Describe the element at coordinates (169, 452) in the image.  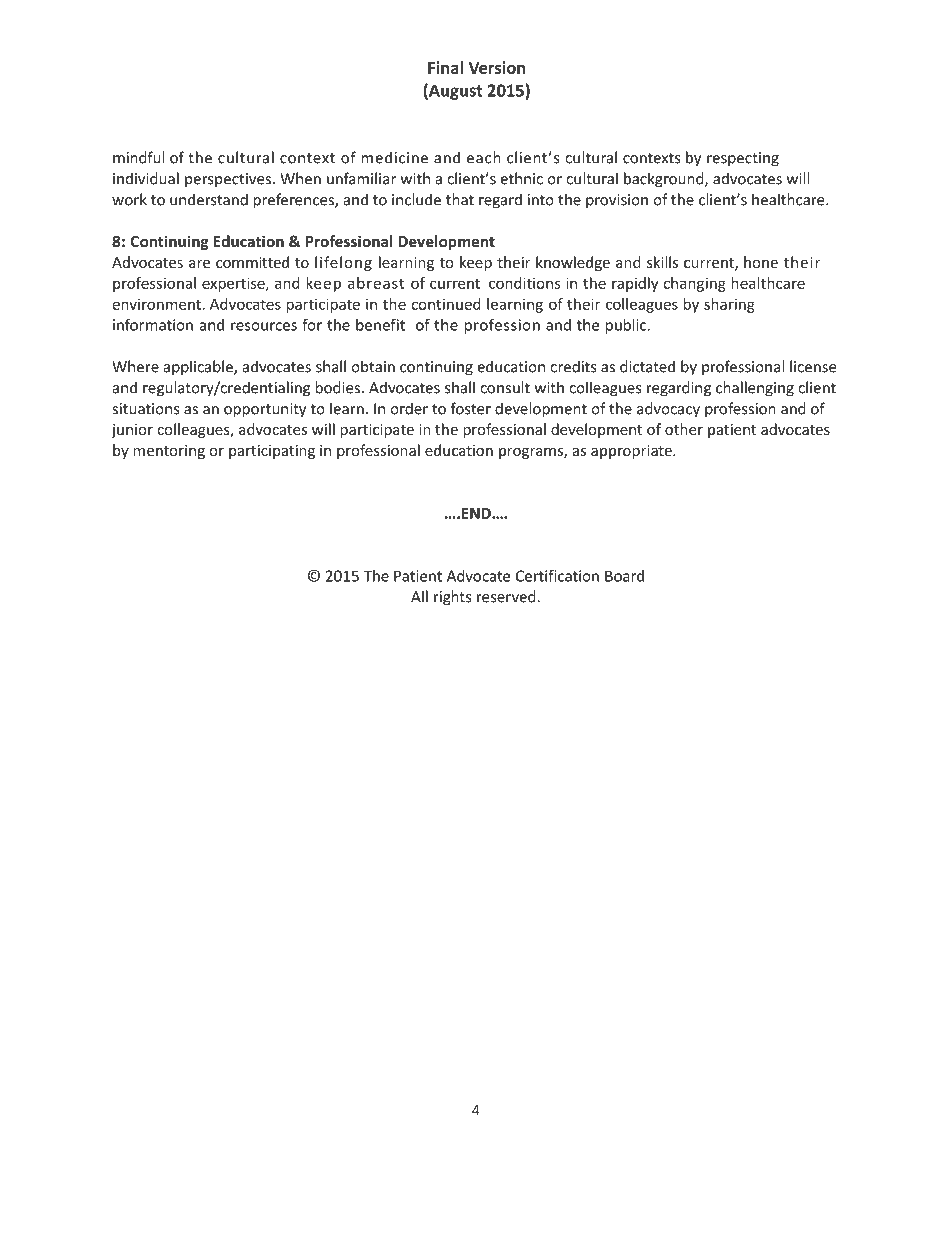
I see `mentoring` at that location.
